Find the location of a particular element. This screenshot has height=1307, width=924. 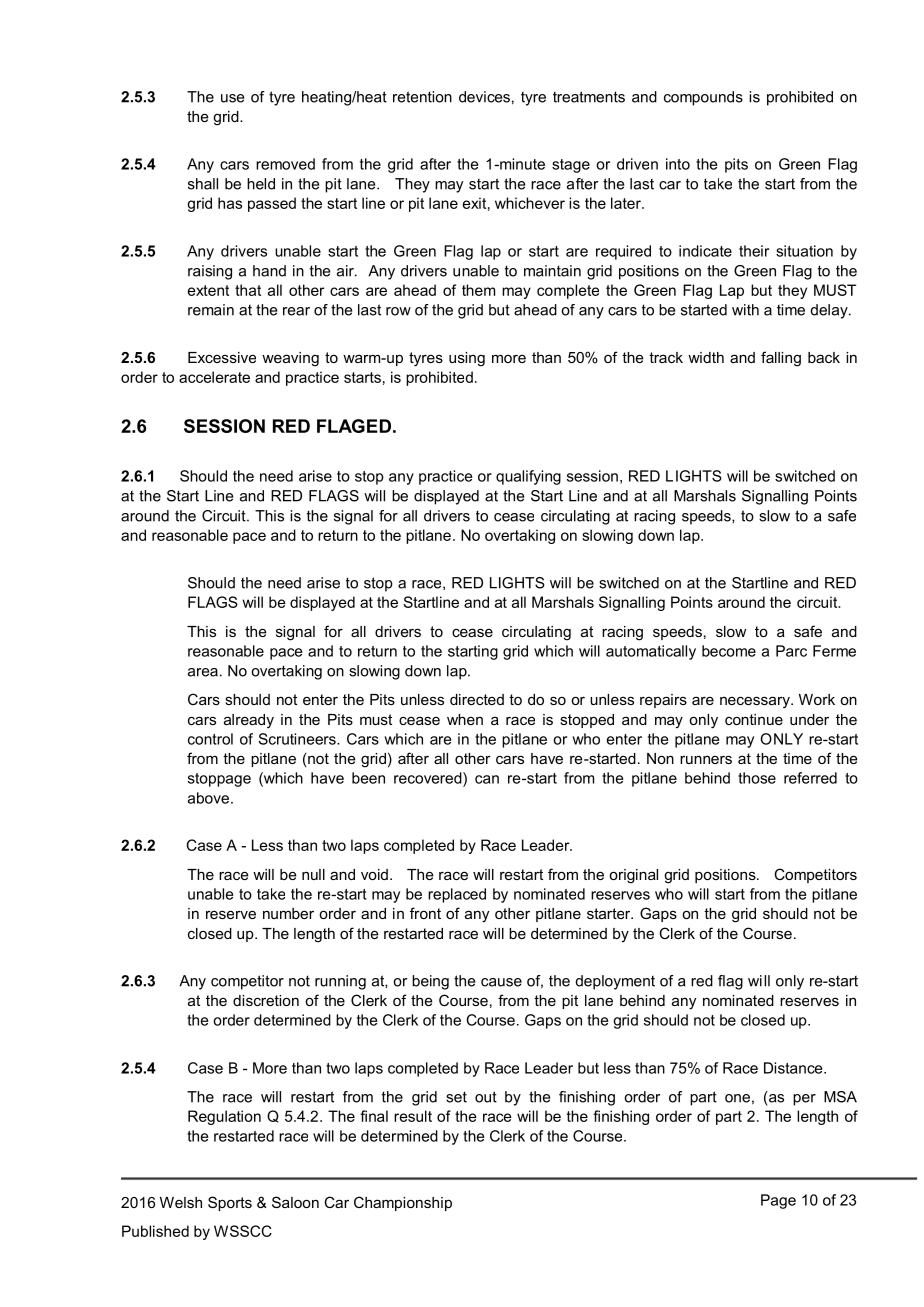

area is located at coordinates (203, 672).
